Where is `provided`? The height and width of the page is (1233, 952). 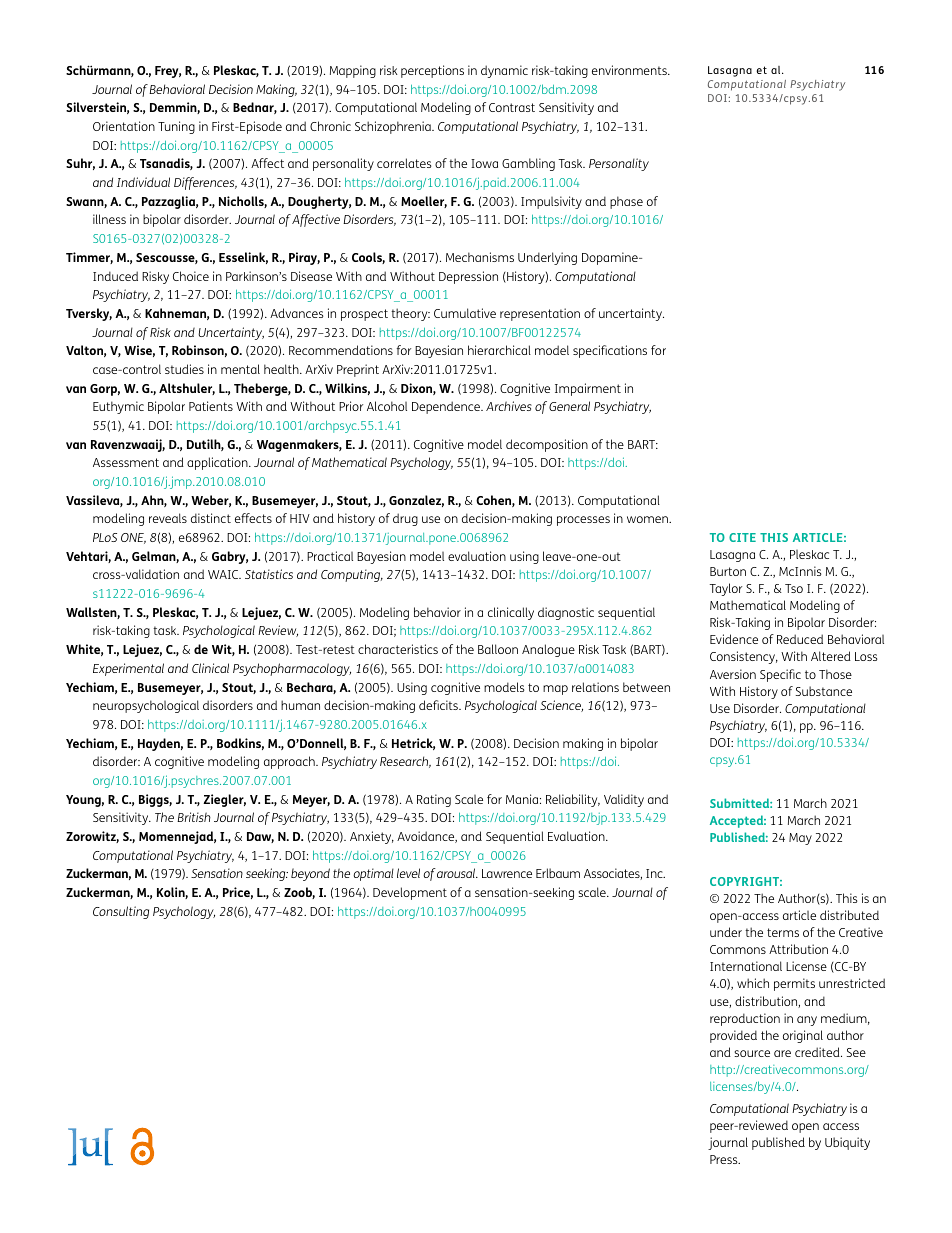
provided is located at coordinates (733, 1036).
